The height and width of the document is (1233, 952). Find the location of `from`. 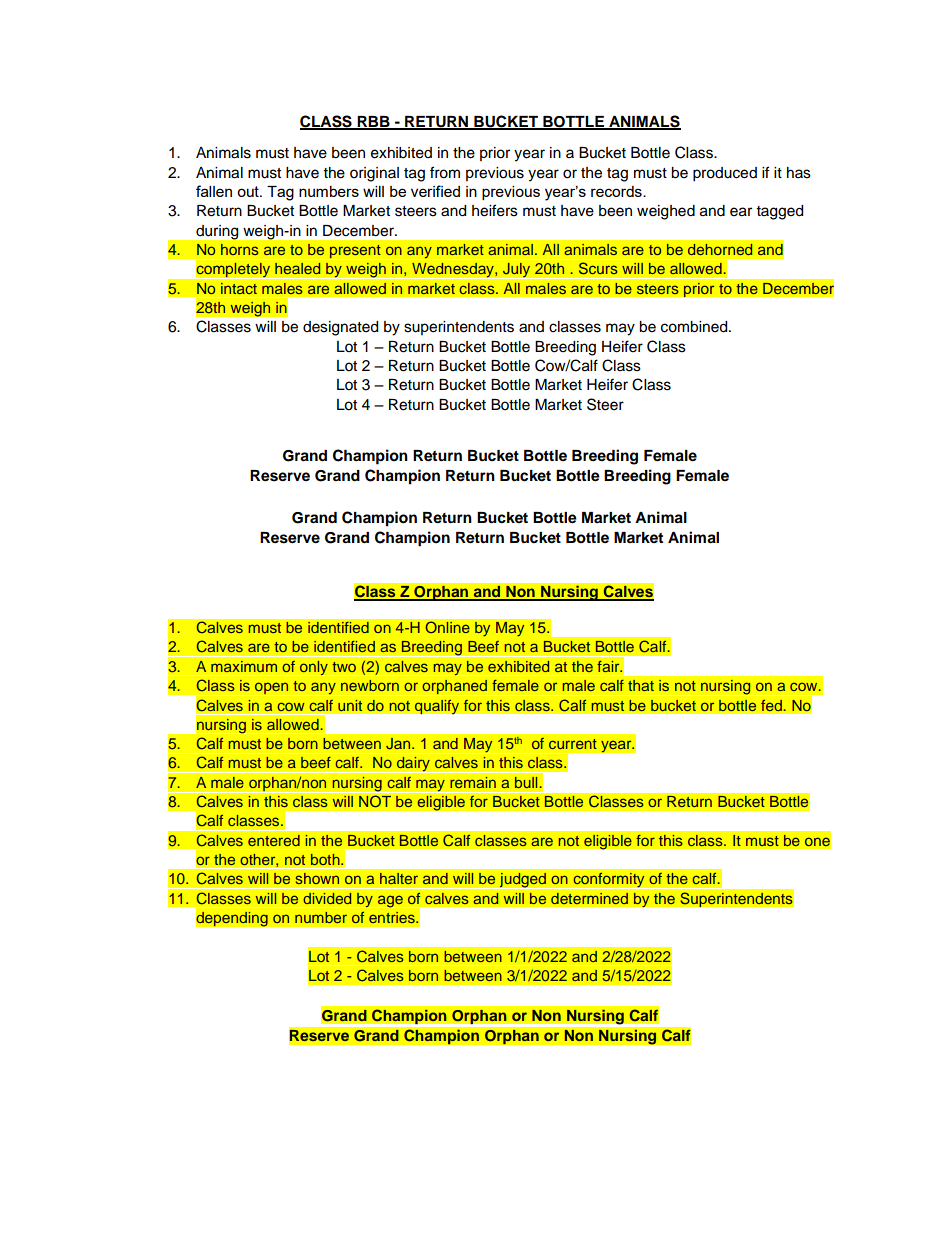

from is located at coordinates (445, 172).
